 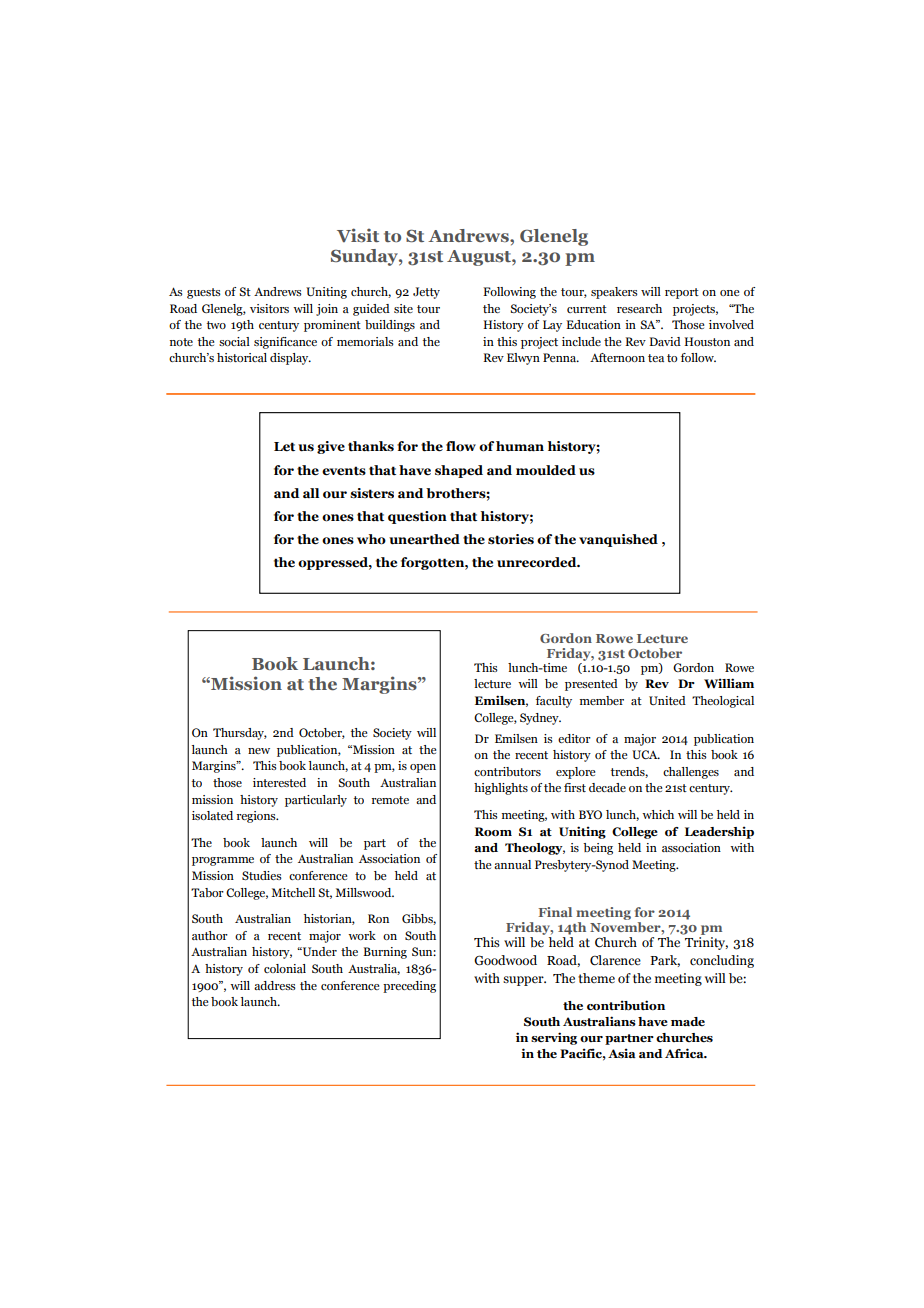 I want to click on address, so click(x=275, y=985).
